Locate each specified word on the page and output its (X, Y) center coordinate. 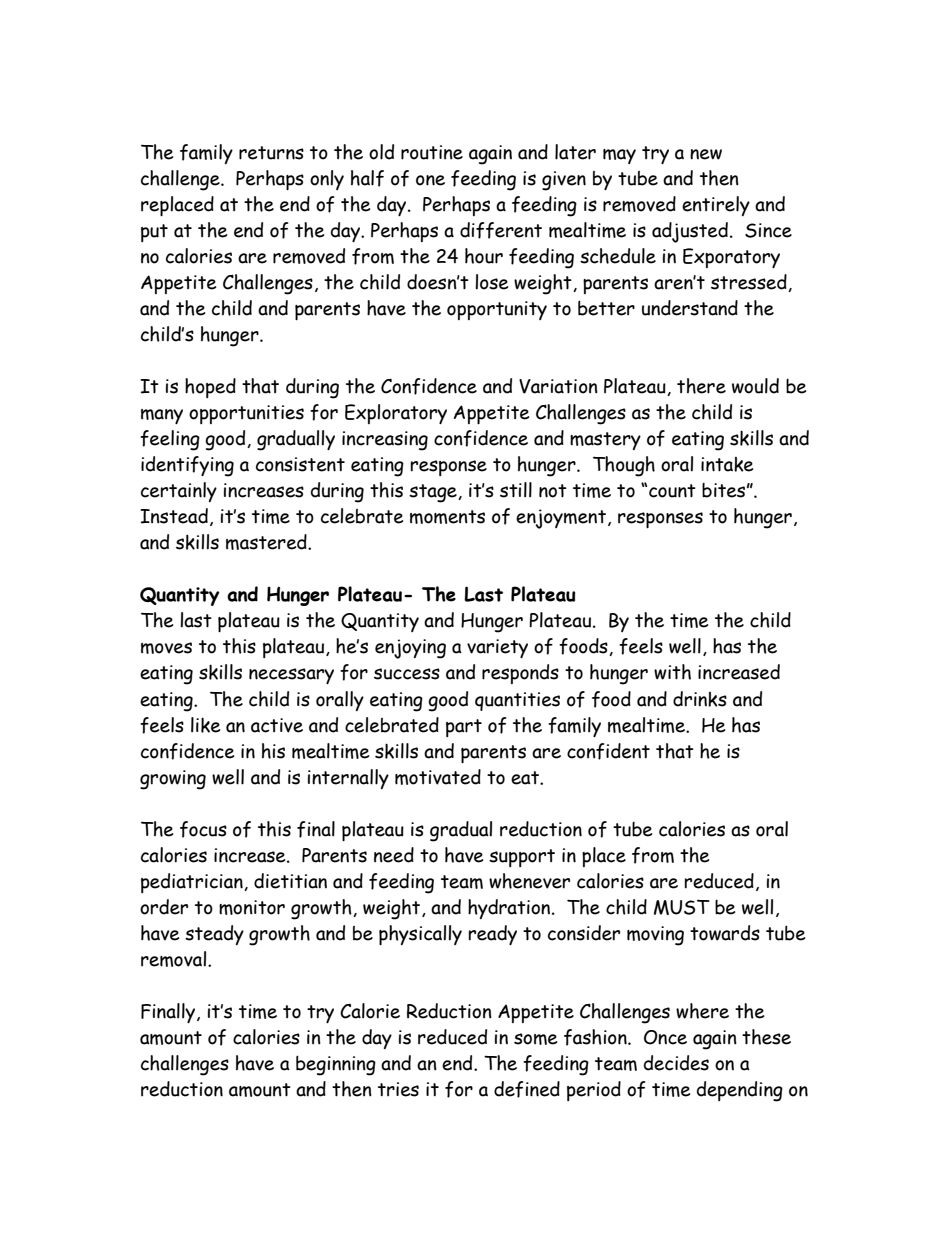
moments (447, 517)
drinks (700, 699)
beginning (336, 1065)
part (464, 728)
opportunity (497, 310)
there (701, 386)
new (706, 154)
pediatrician (193, 883)
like (205, 725)
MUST (682, 907)
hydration (510, 909)
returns (271, 153)
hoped (210, 388)
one (430, 180)
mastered (267, 542)
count (672, 491)
